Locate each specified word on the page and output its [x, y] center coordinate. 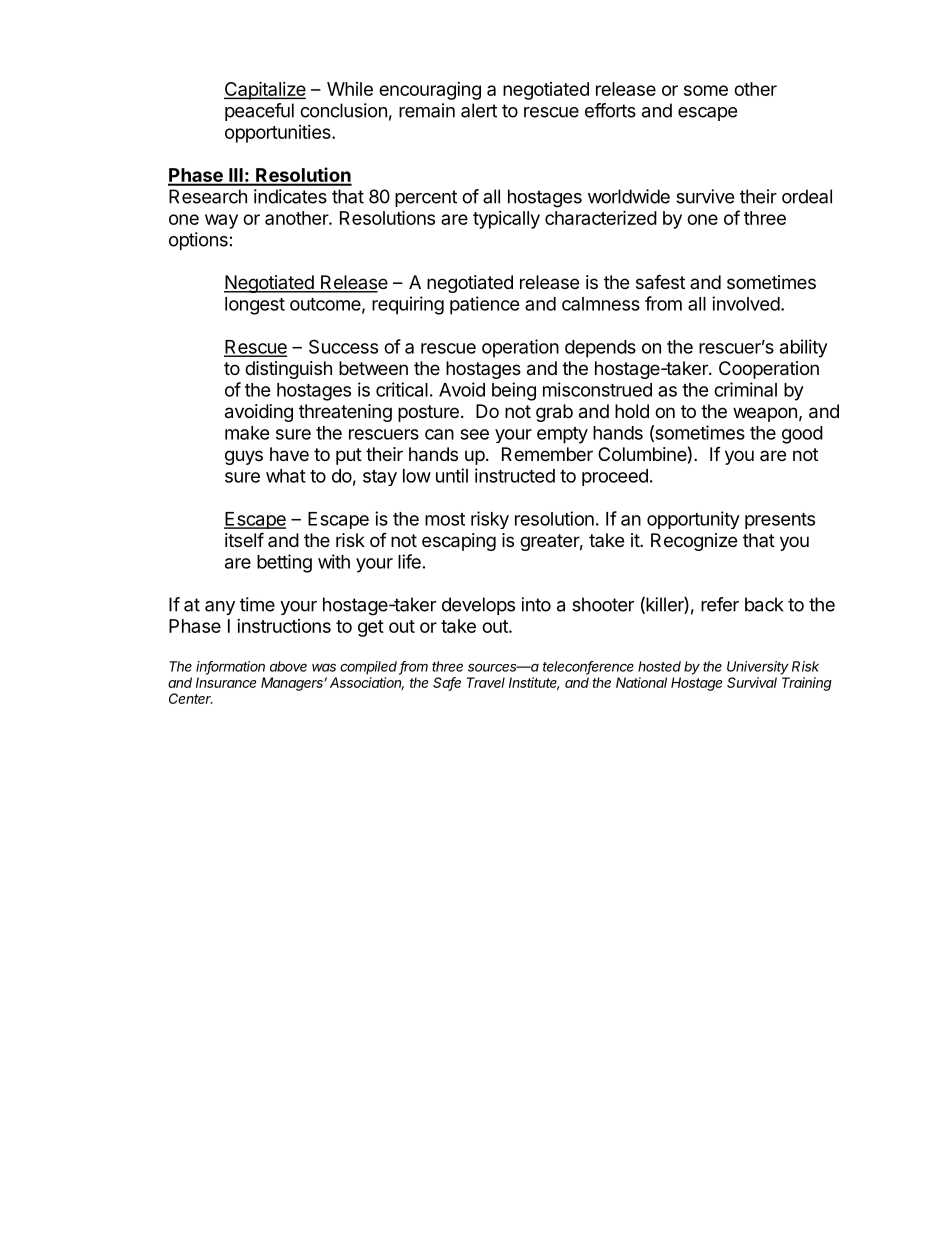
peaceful [259, 112]
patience [485, 305]
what [286, 476]
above [288, 666]
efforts [610, 110]
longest [255, 306]
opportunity [693, 520]
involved [746, 303]
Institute [534, 683]
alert [479, 110]
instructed [515, 475]
